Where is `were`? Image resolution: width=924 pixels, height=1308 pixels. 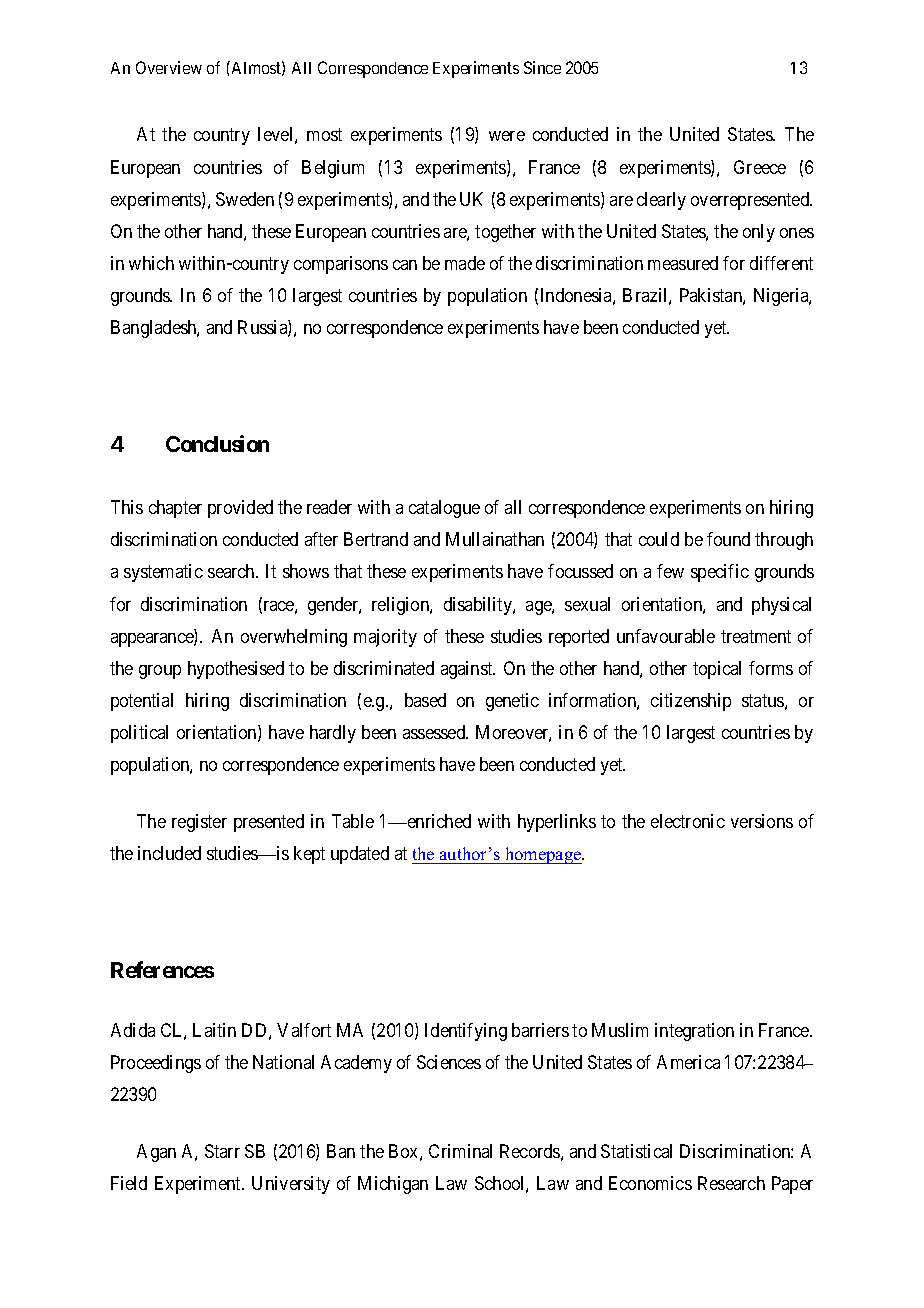
were is located at coordinates (507, 136).
